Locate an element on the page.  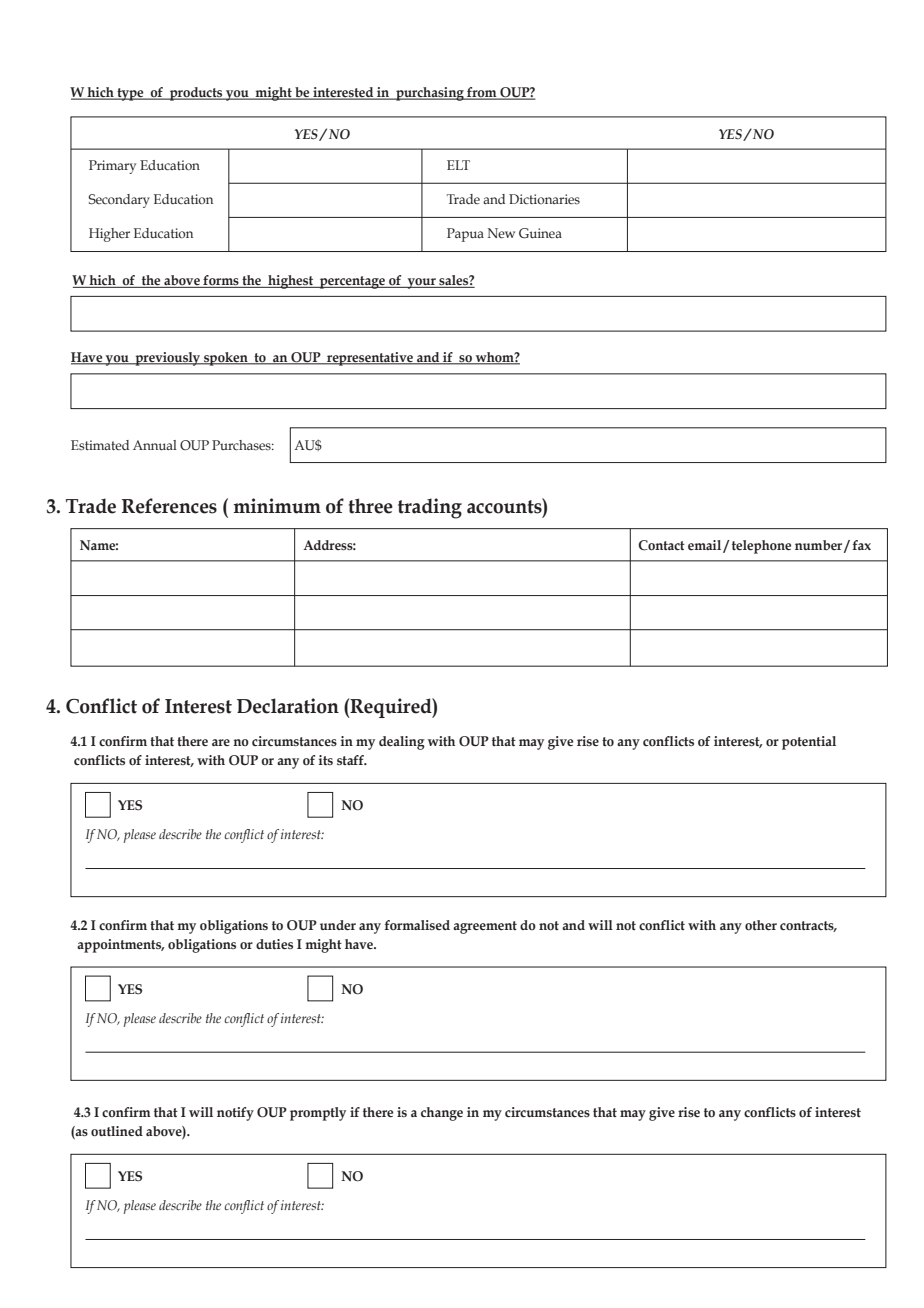
notify is located at coordinates (235, 1114).
